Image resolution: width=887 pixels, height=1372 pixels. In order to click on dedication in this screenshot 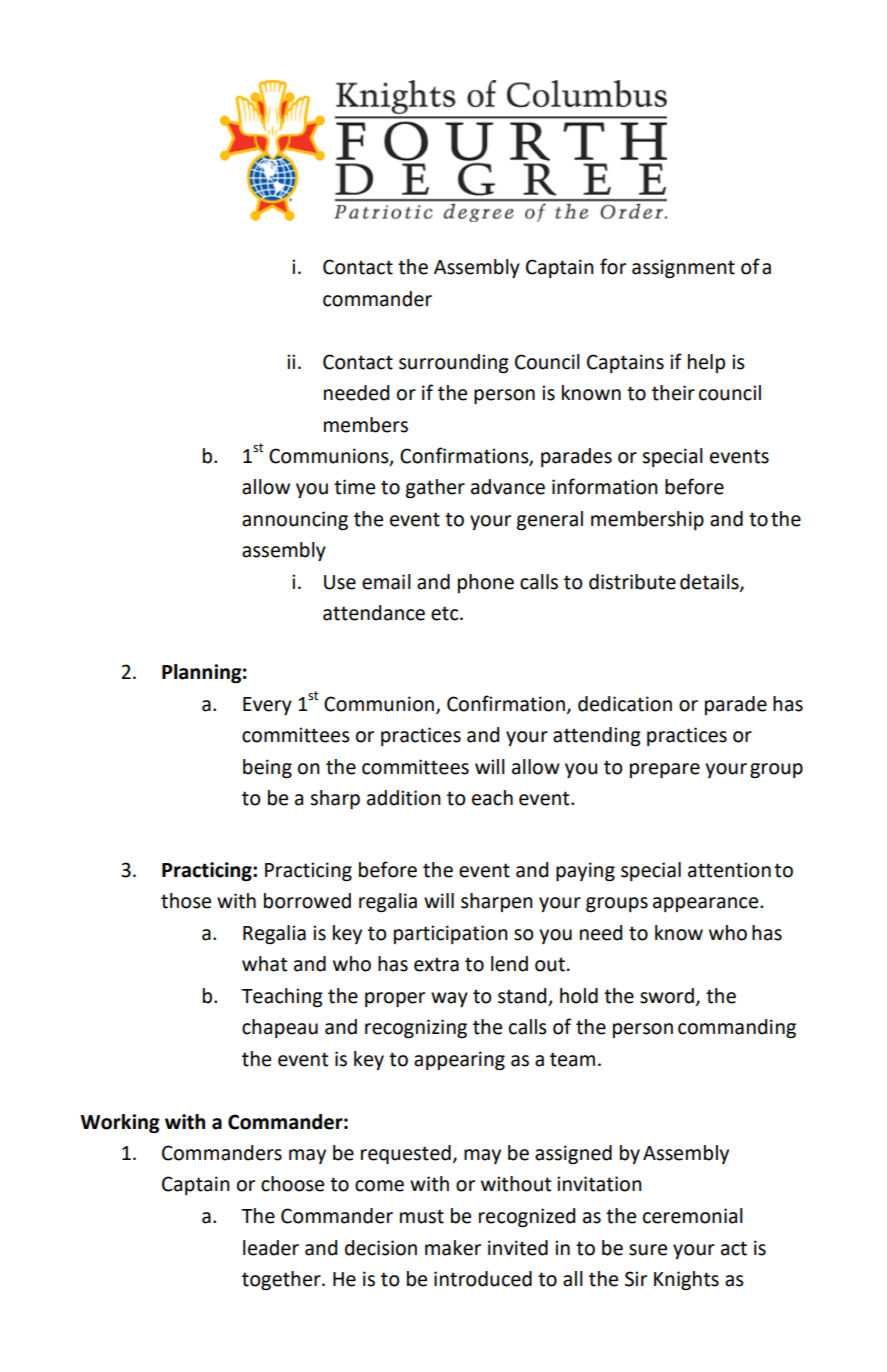, I will do `click(625, 704)`.
